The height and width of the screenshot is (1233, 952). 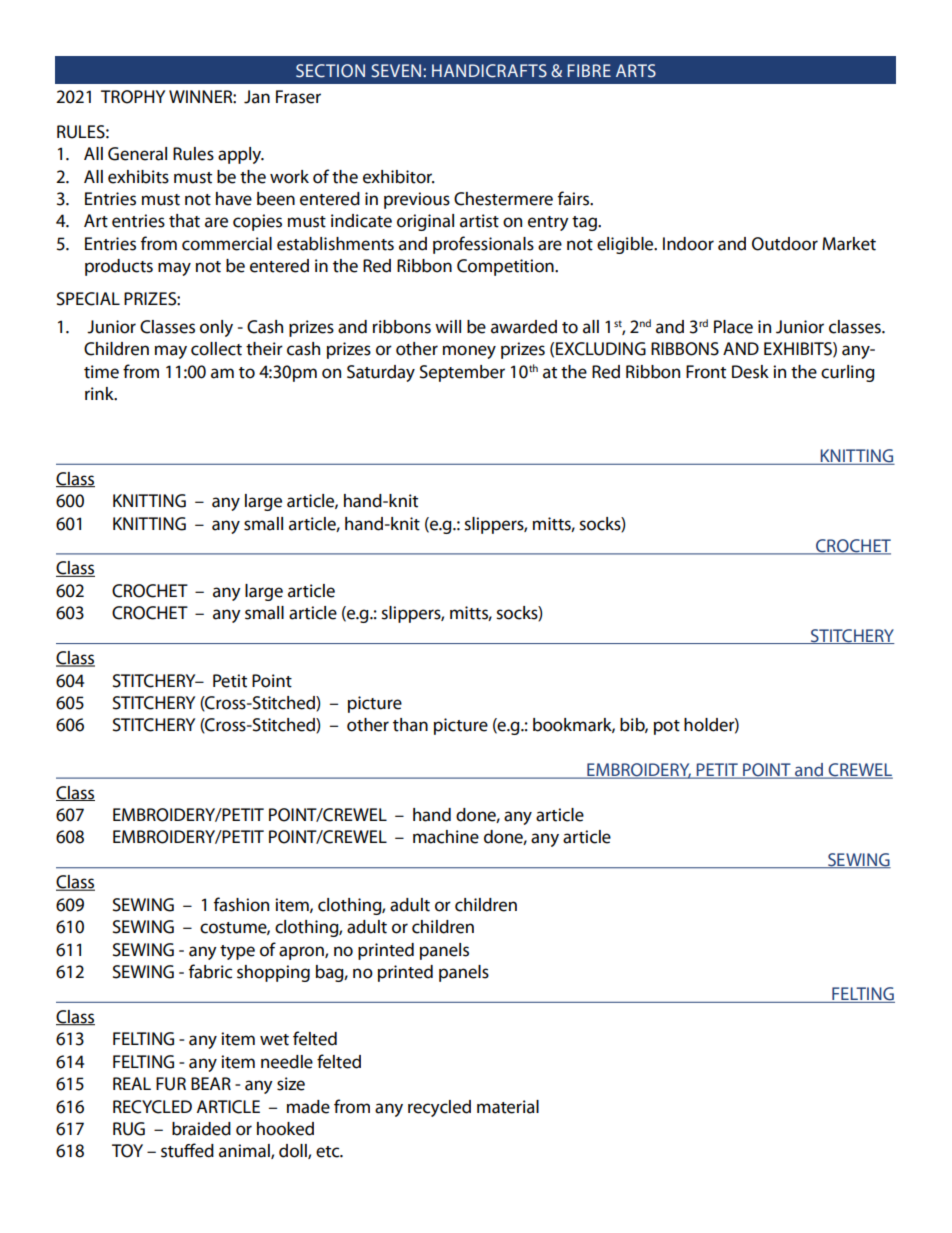 I want to click on SEVEN, so click(x=397, y=71).
